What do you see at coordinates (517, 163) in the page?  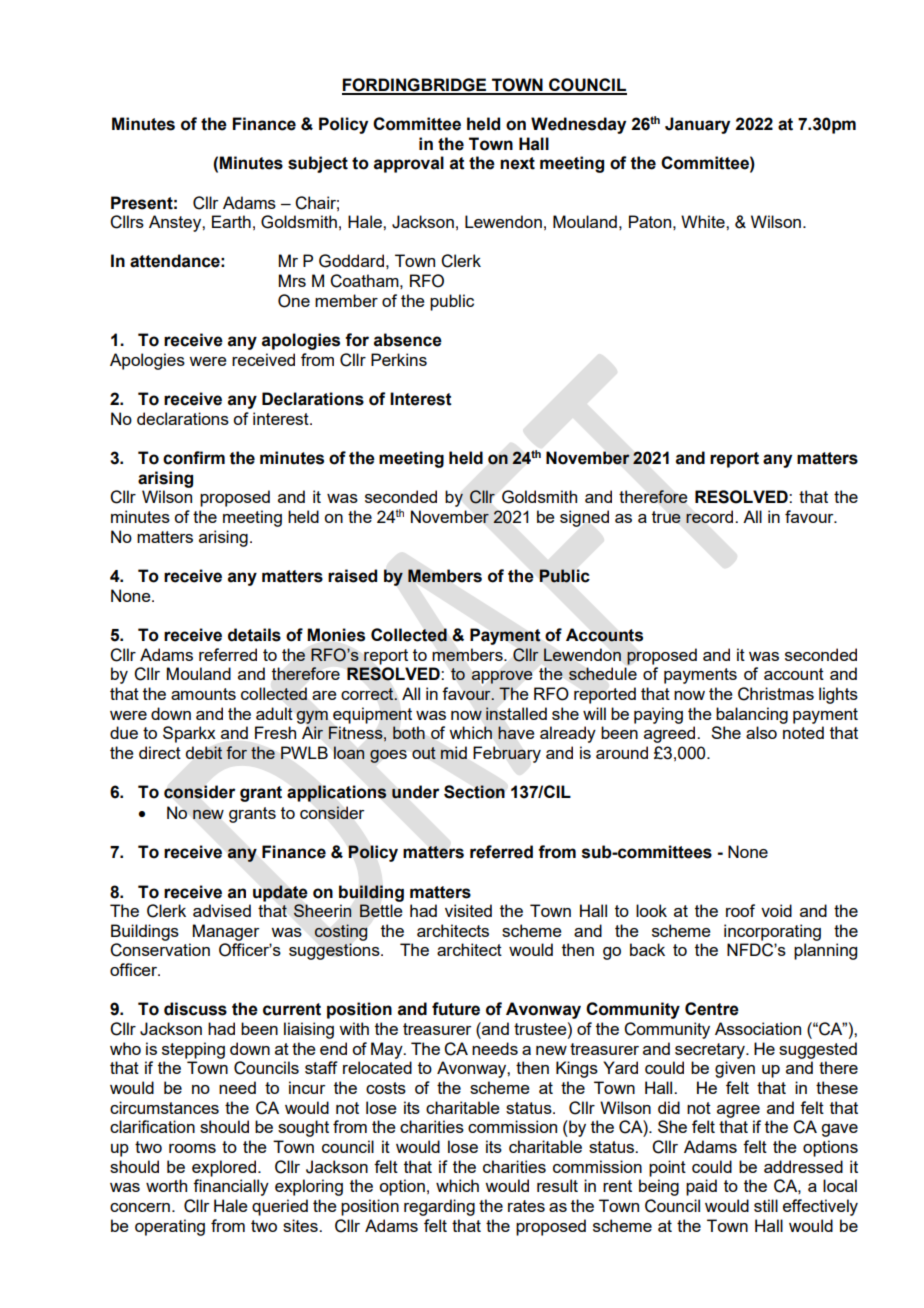 I see `next` at bounding box center [517, 163].
